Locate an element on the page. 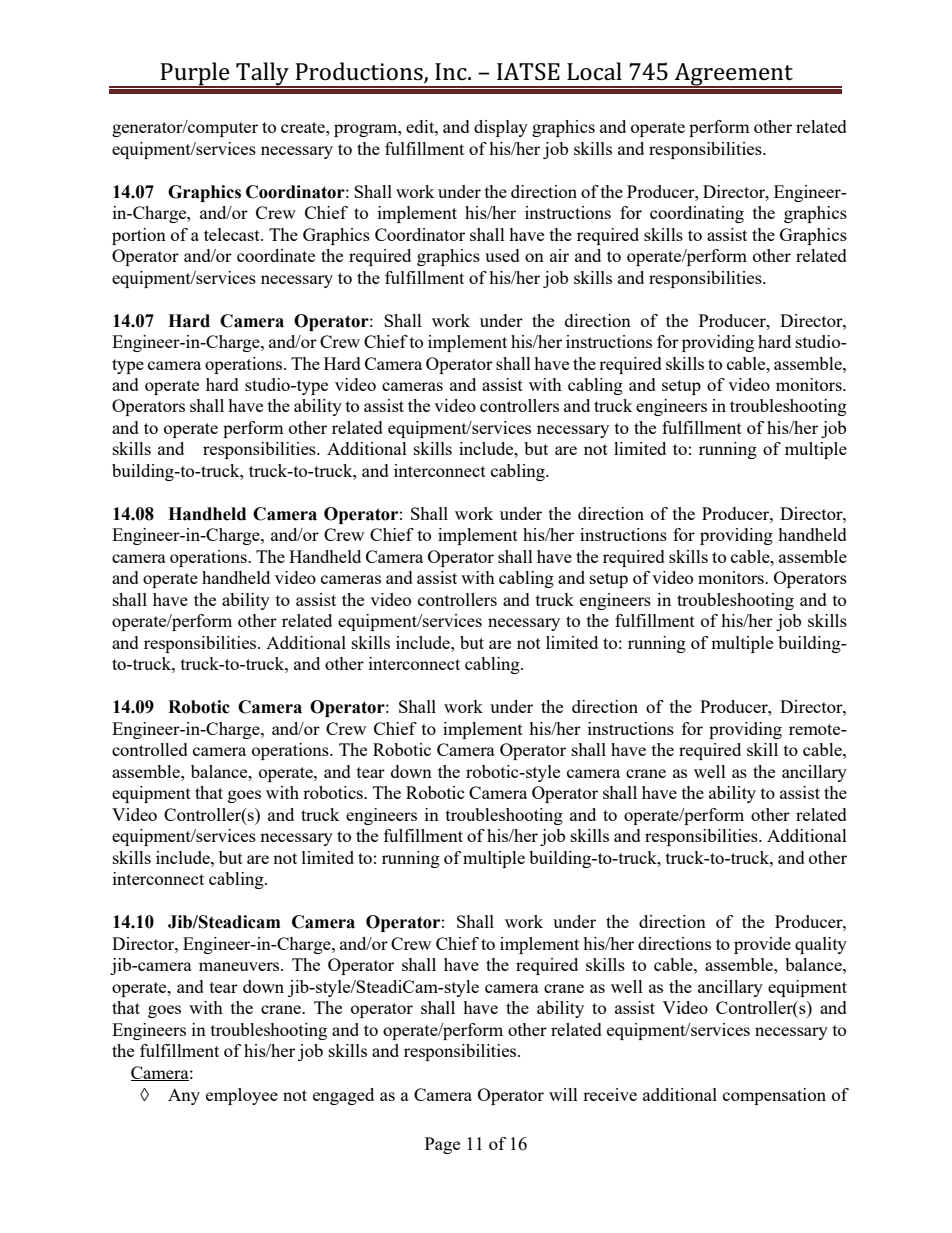  display is located at coordinates (501, 128).
